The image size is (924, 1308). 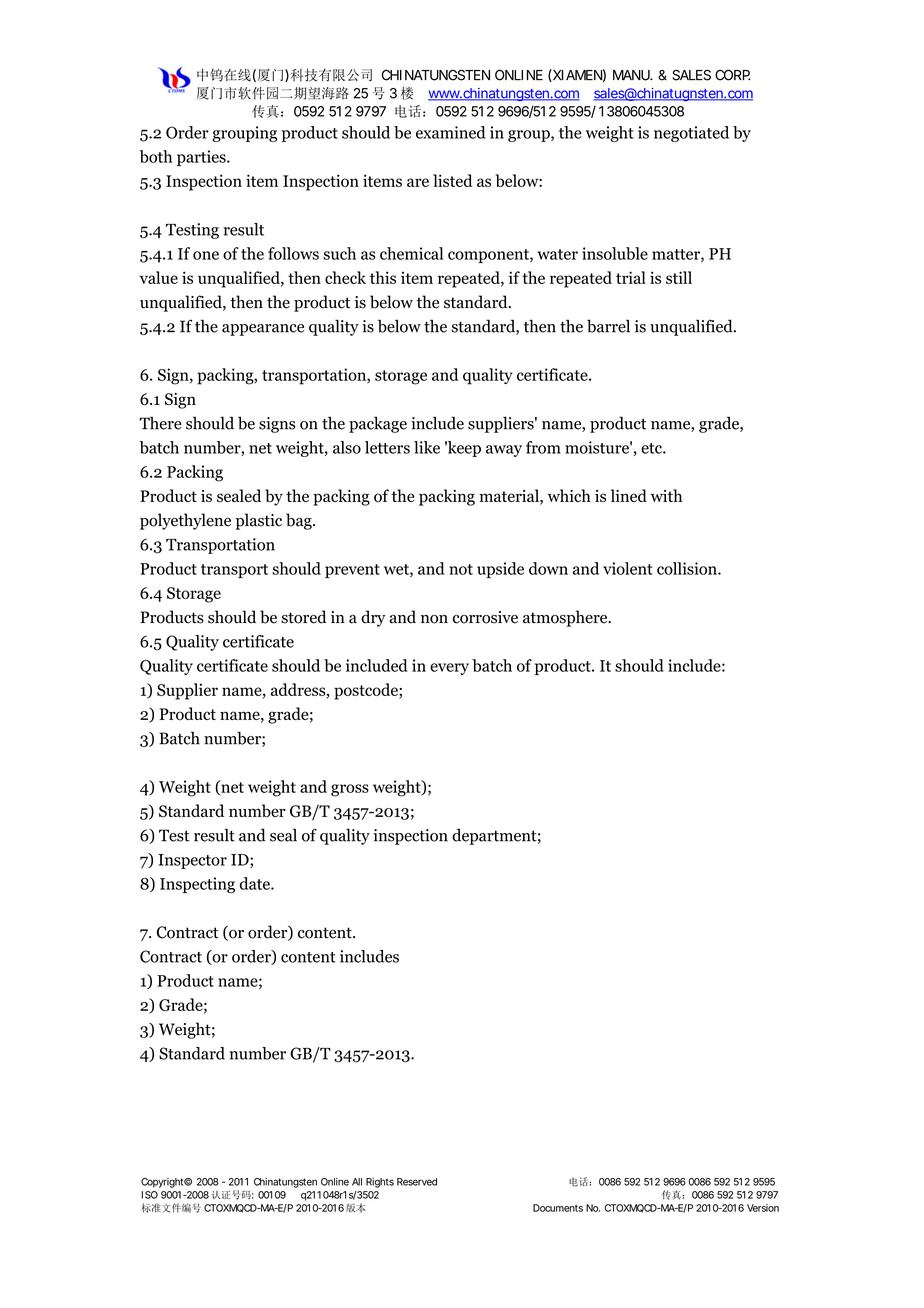 What do you see at coordinates (450, 132) in the image?
I see `examined` at bounding box center [450, 132].
